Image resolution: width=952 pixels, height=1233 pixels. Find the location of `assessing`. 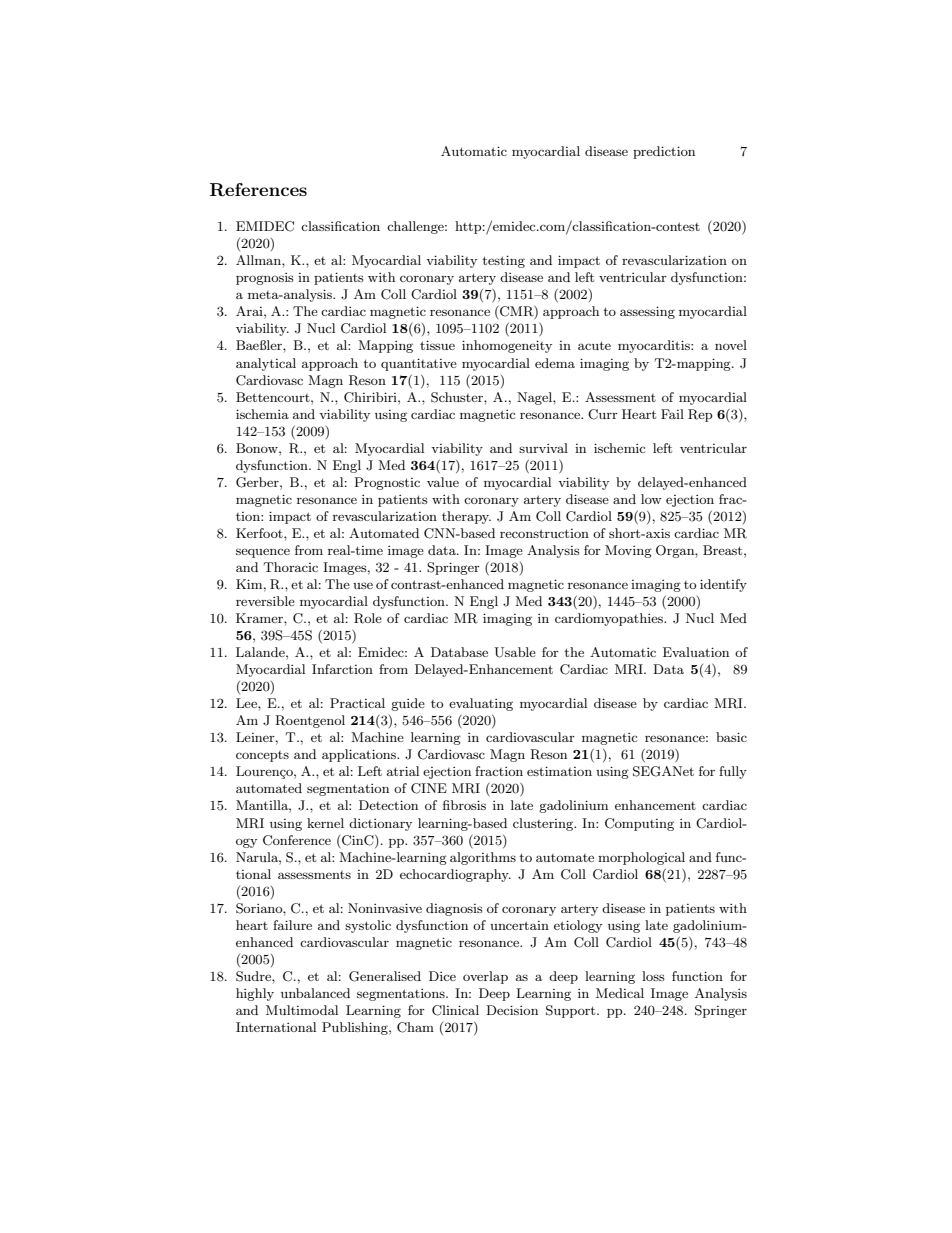

assessing is located at coordinates (647, 312).
